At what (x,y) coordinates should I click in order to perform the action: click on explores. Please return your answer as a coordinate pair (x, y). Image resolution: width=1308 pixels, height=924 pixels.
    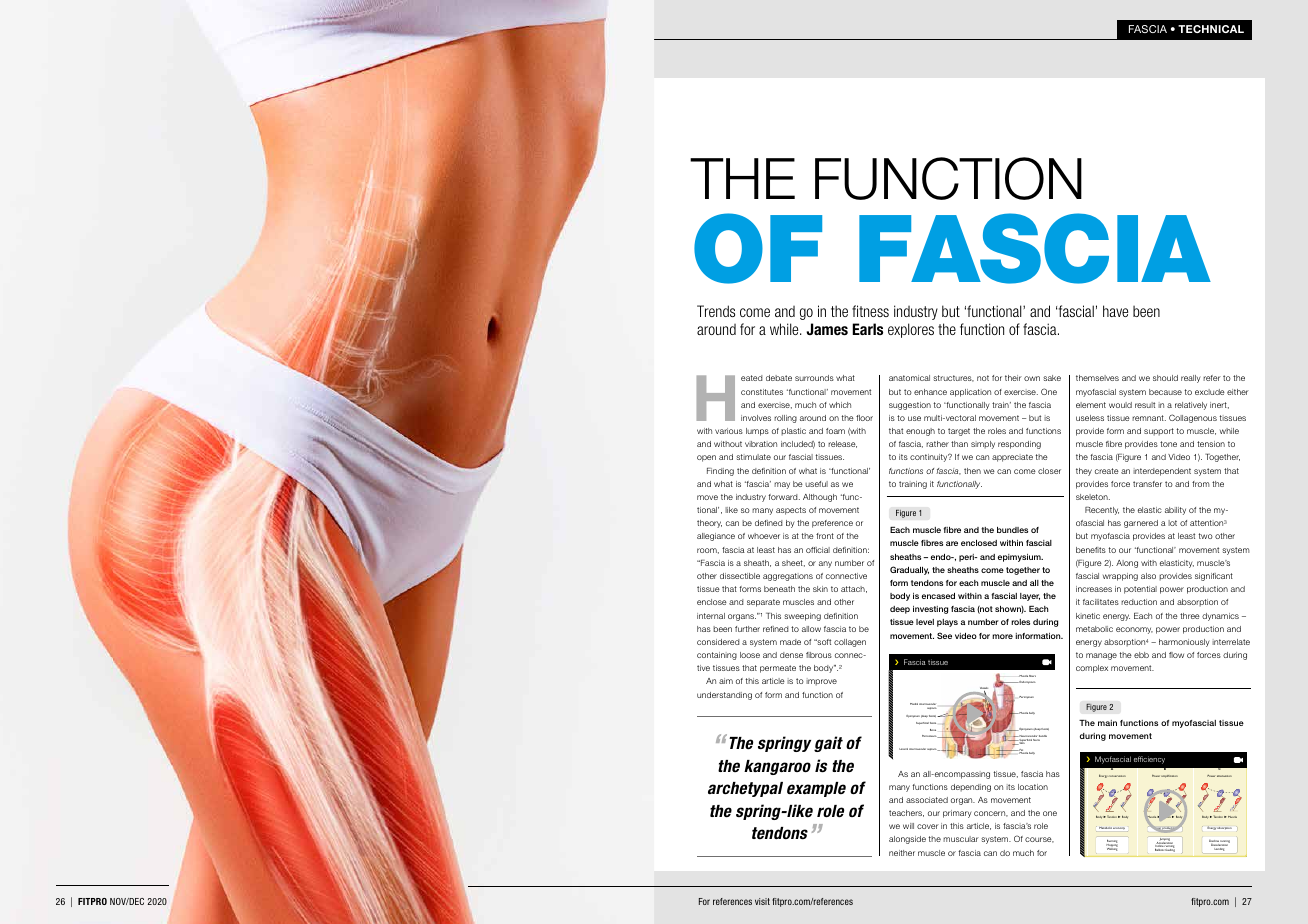
    Looking at the image, I should click on (911, 330).
